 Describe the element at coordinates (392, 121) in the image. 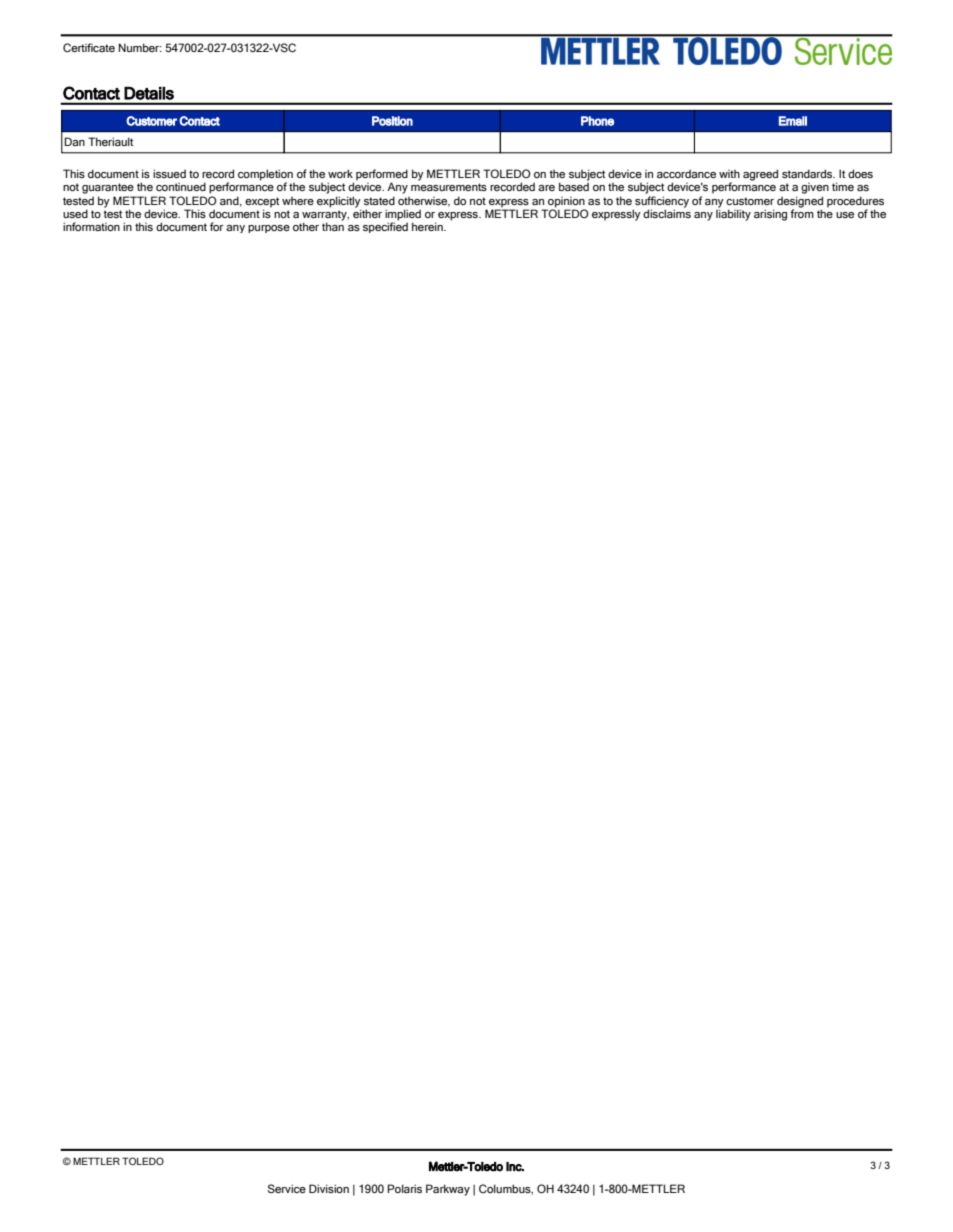

I see `Position` at that location.
